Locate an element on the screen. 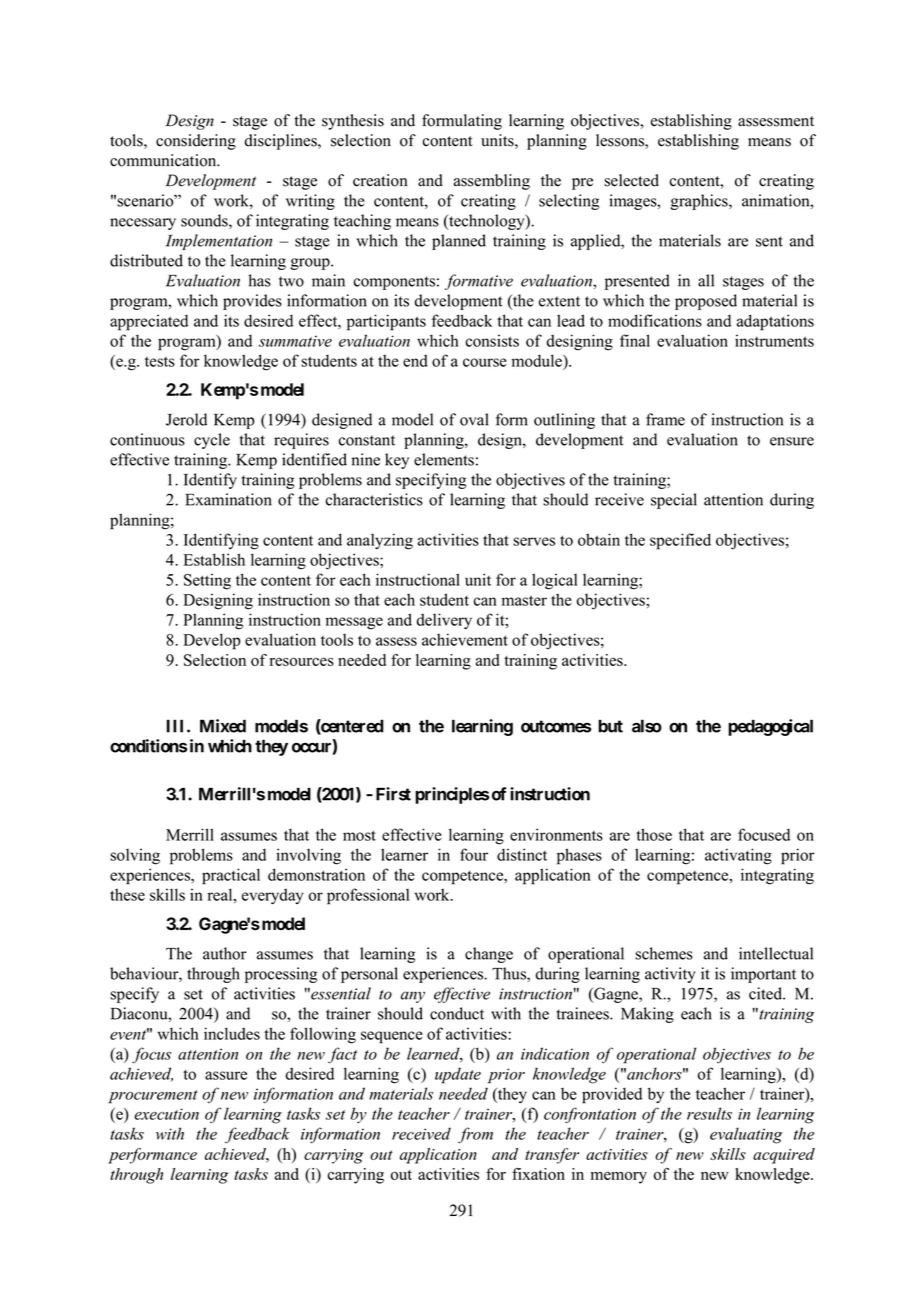  execution is located at coordinates (166, 1114).
